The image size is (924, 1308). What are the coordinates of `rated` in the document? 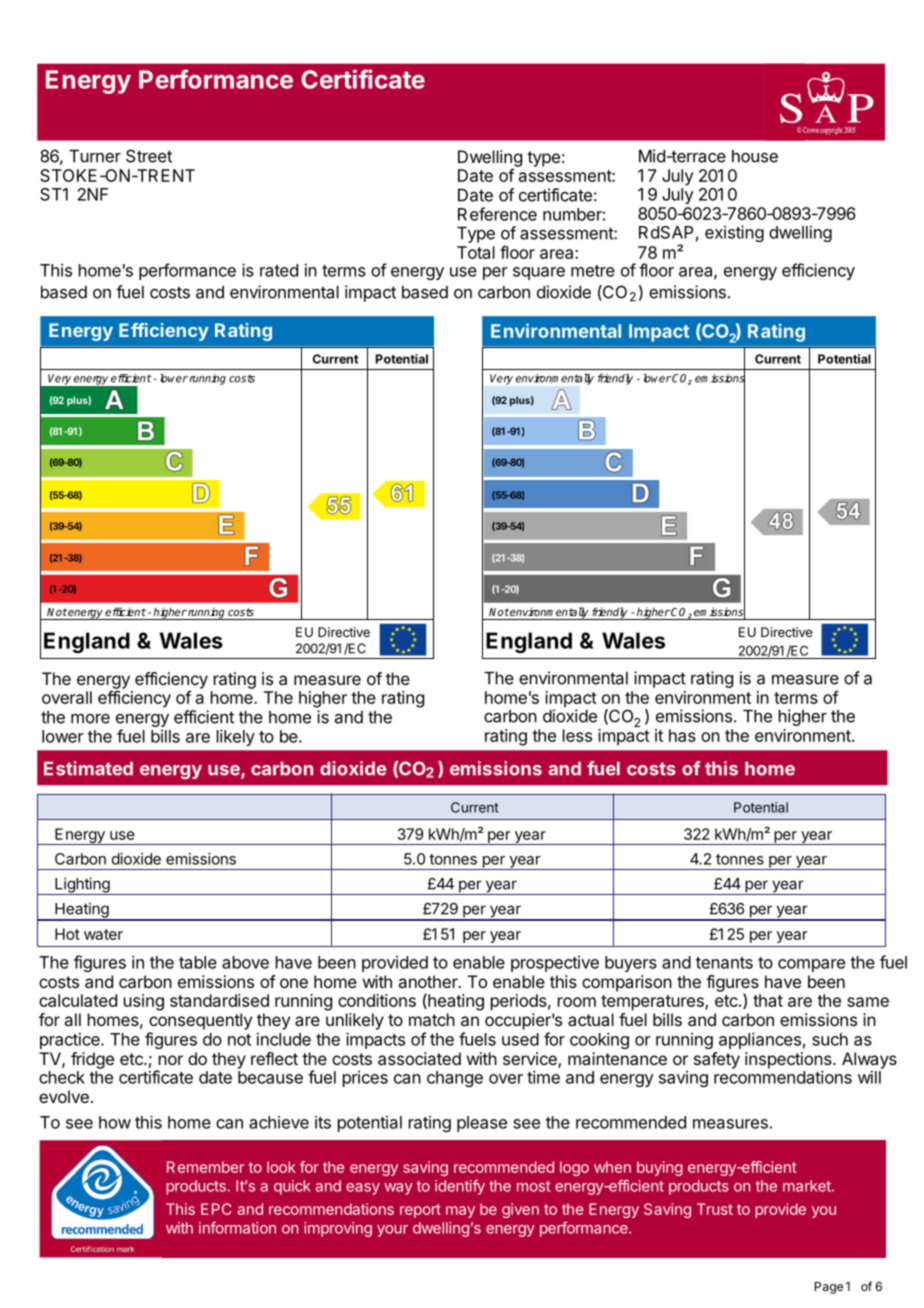 It's located at (279, 270).
